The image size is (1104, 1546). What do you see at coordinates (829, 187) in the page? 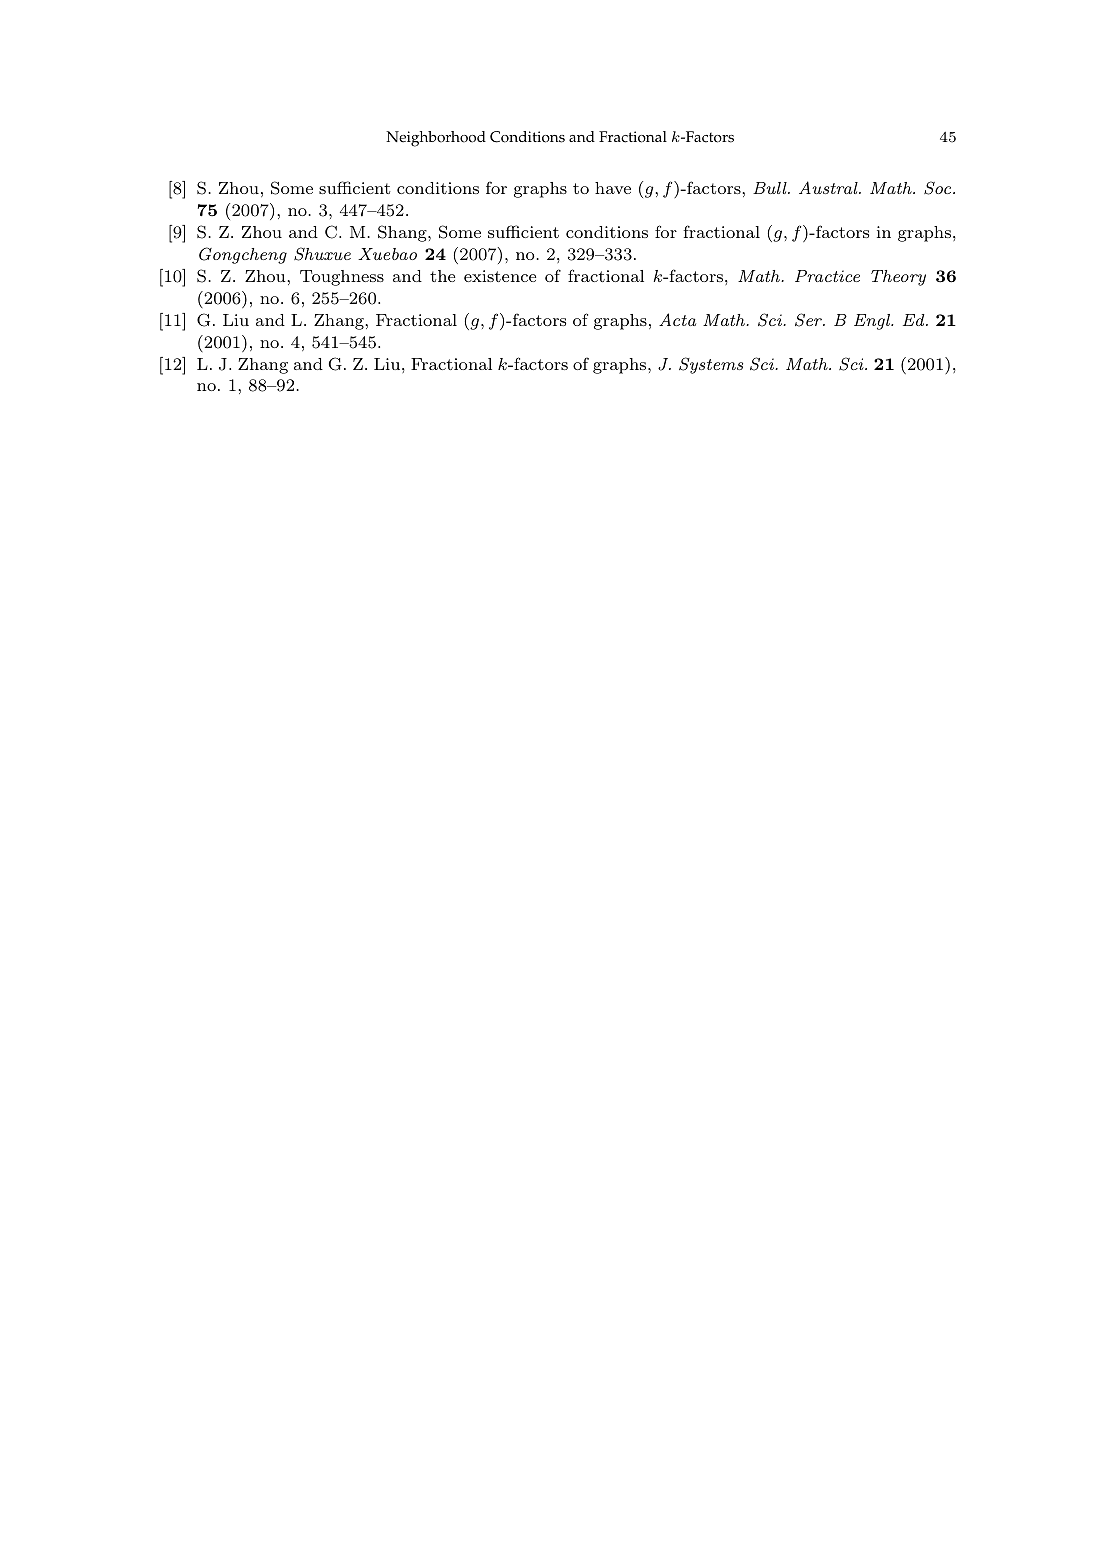
I see `Austral` at bounding box center [829, 187].
